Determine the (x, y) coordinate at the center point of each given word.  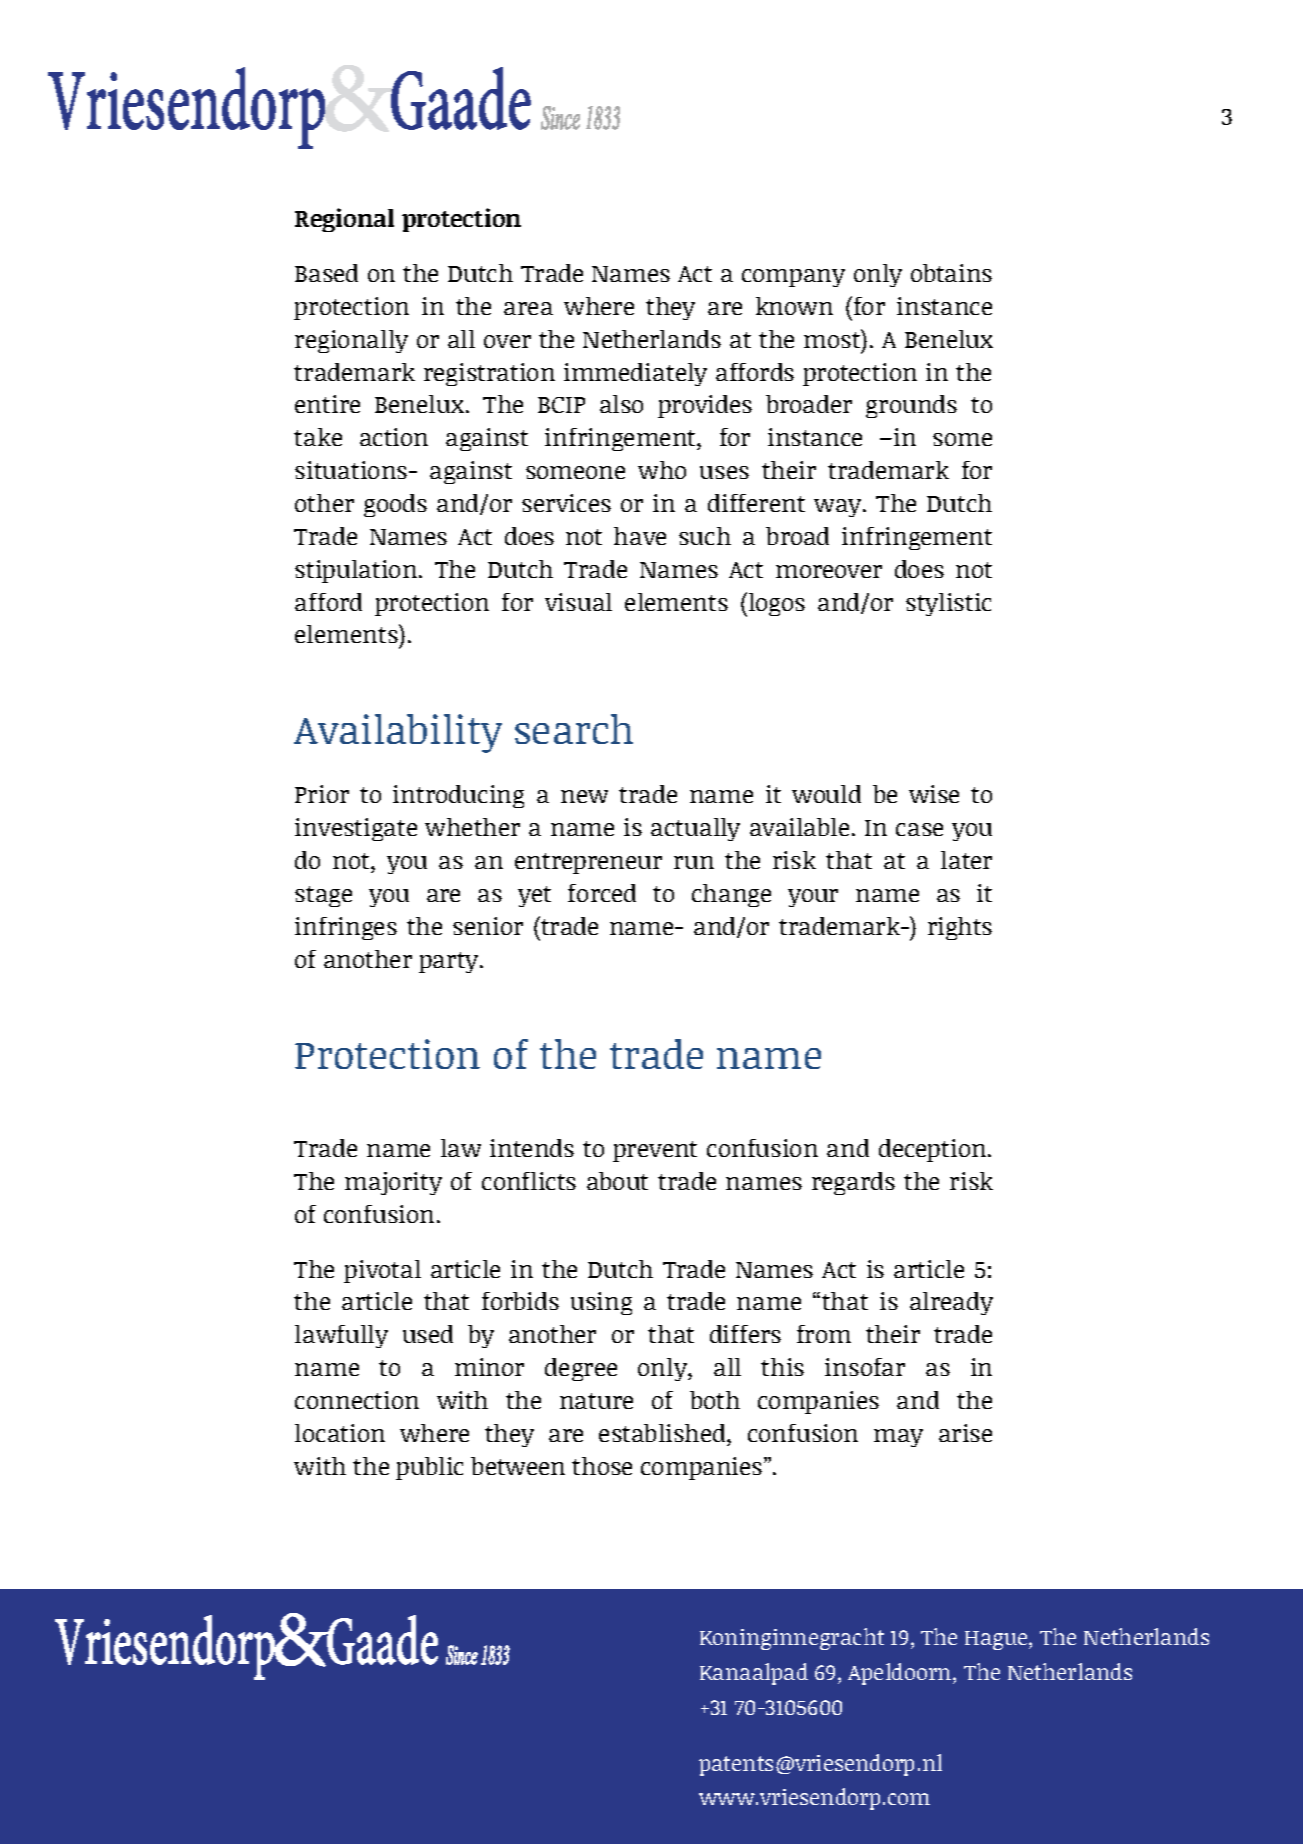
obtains (951, 273)
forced (602, 893)
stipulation (357, 571)
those (602, 1466)
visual (578, 602)
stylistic (948, 604)
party (450, 962)
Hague (997, 1640)
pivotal (382, 1271)
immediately (635, 374)
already (951, 1303)
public (429, 1468)
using (601, 1303)
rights (960, 928)
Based (326, 273)
